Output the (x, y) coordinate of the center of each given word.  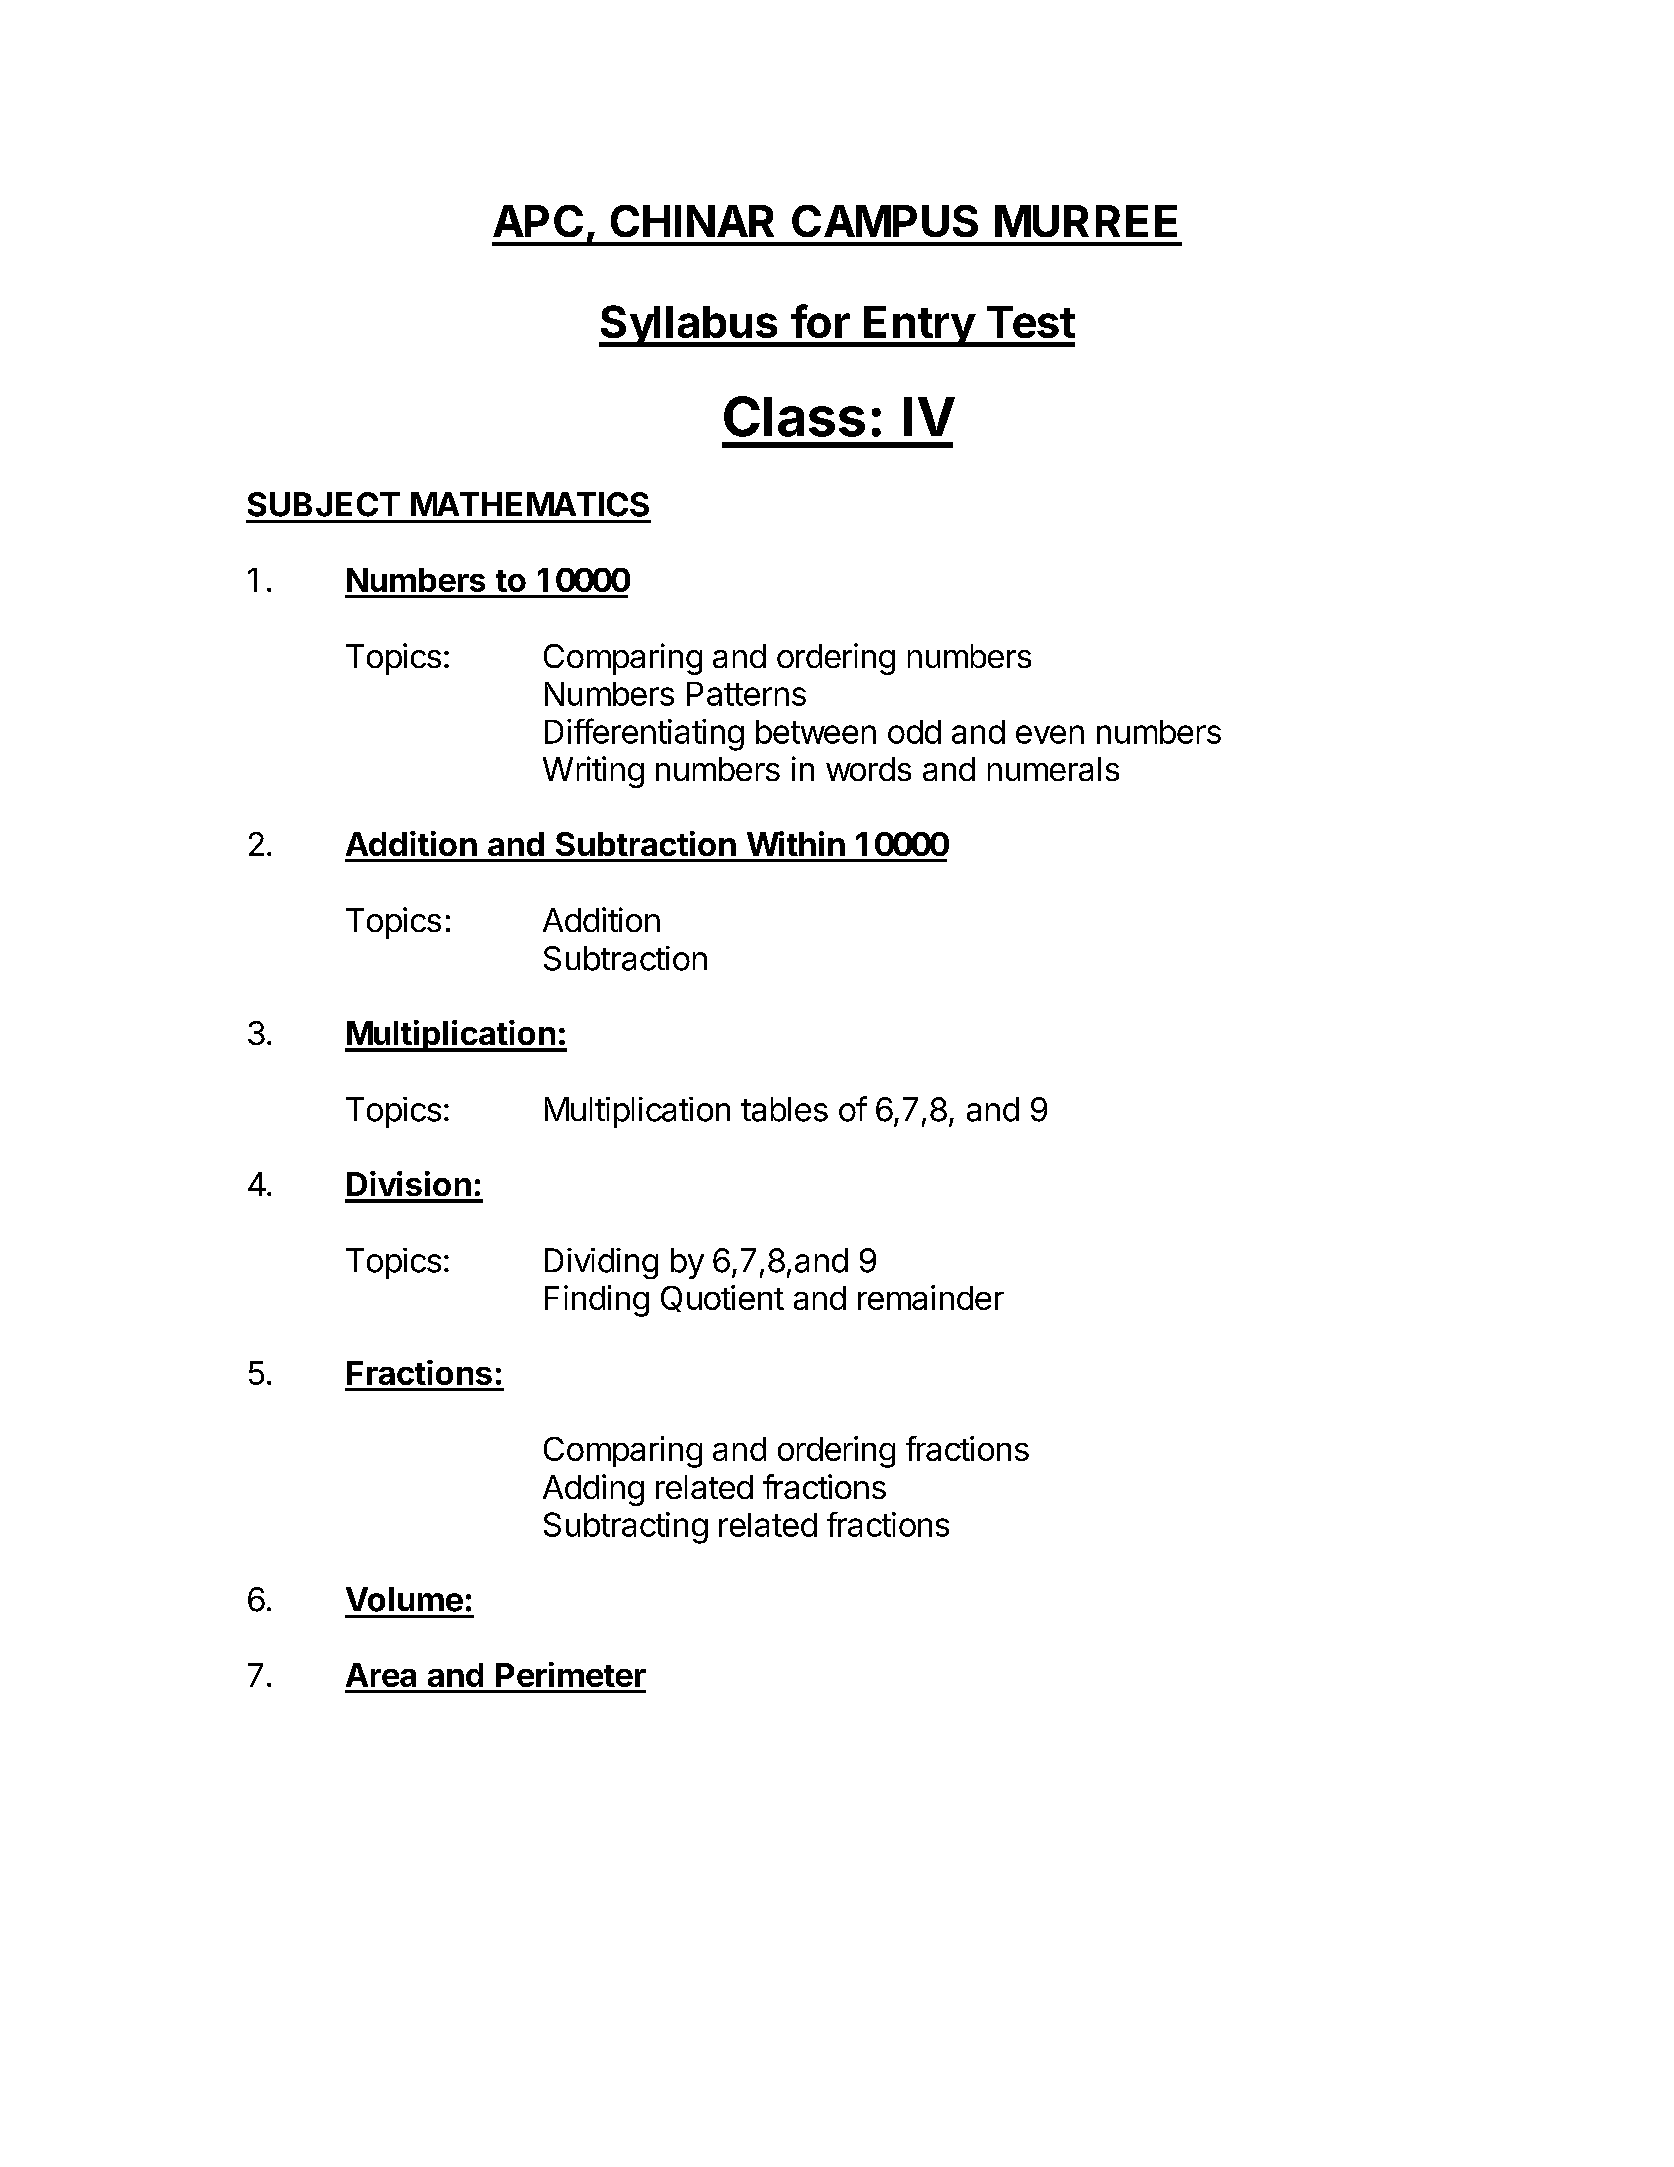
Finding (597, 1301)
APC (538, 221)
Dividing (601, 1263)
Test (1031, 322)
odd (914, 732)
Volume (404, 1599)
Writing (593, 772)
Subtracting (626, 1528)
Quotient (722, 1298)
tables (784, 1109)
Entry (919, 326)
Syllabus (689, 326)
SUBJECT (324, 504)
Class (794, 416)
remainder (931, 1297)
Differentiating (644, 734)
